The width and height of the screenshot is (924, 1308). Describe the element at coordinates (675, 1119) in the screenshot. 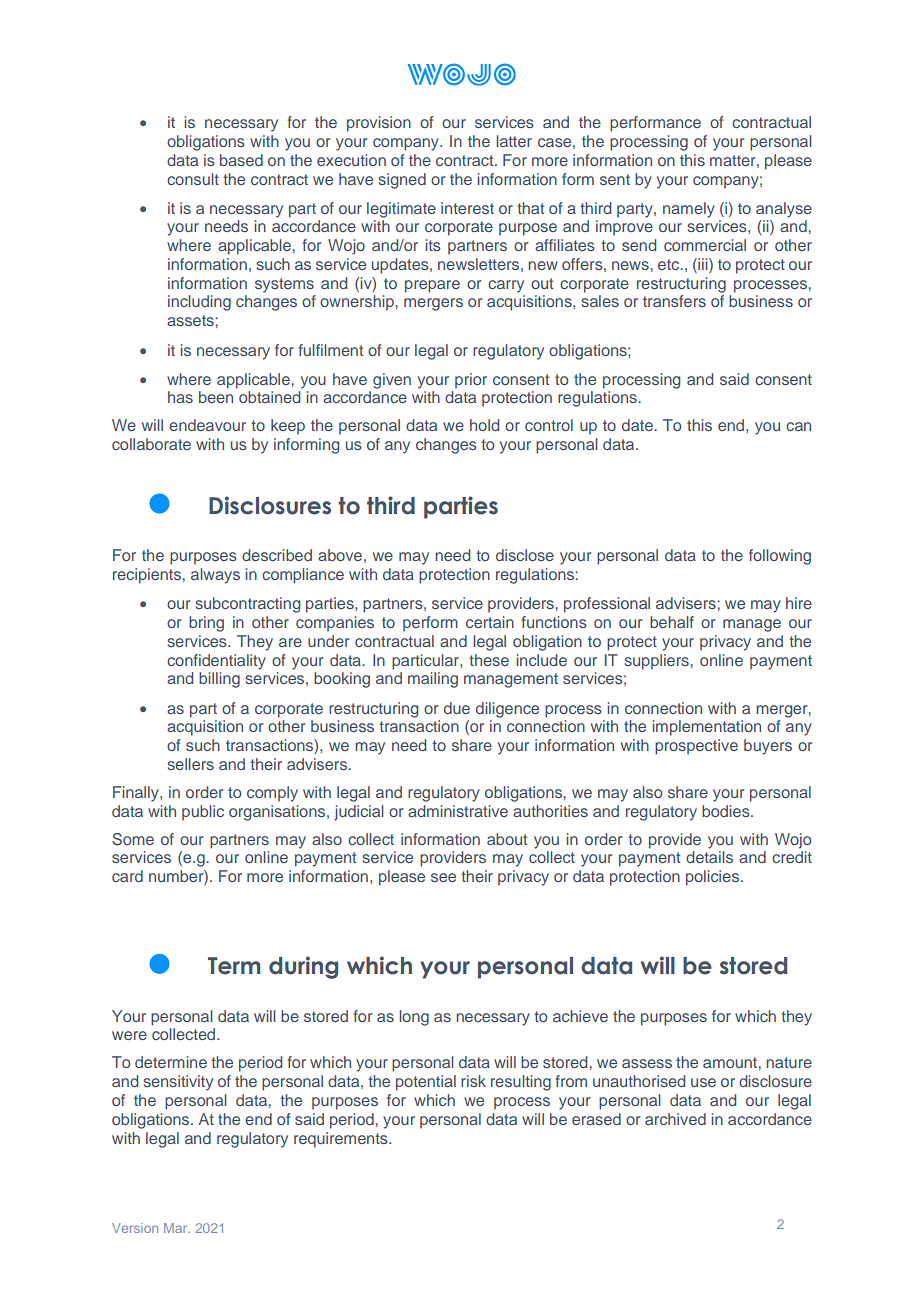

I see `archived` at that location.
